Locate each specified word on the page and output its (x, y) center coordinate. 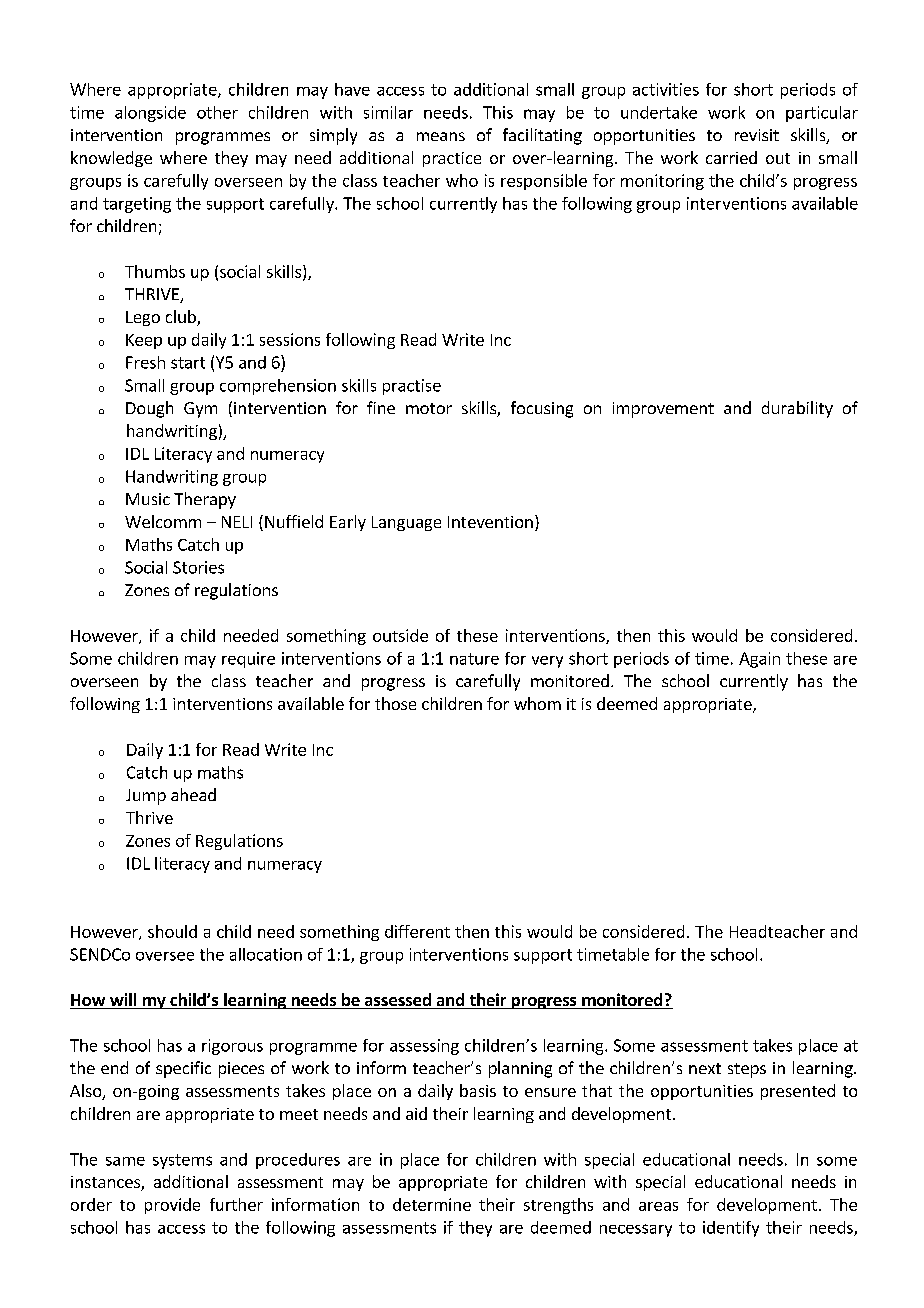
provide (172, 1206)
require (248, 660)
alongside (150, 114)
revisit (757, 135)
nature (474, 659)
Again (759, 660)
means (441, 136)
